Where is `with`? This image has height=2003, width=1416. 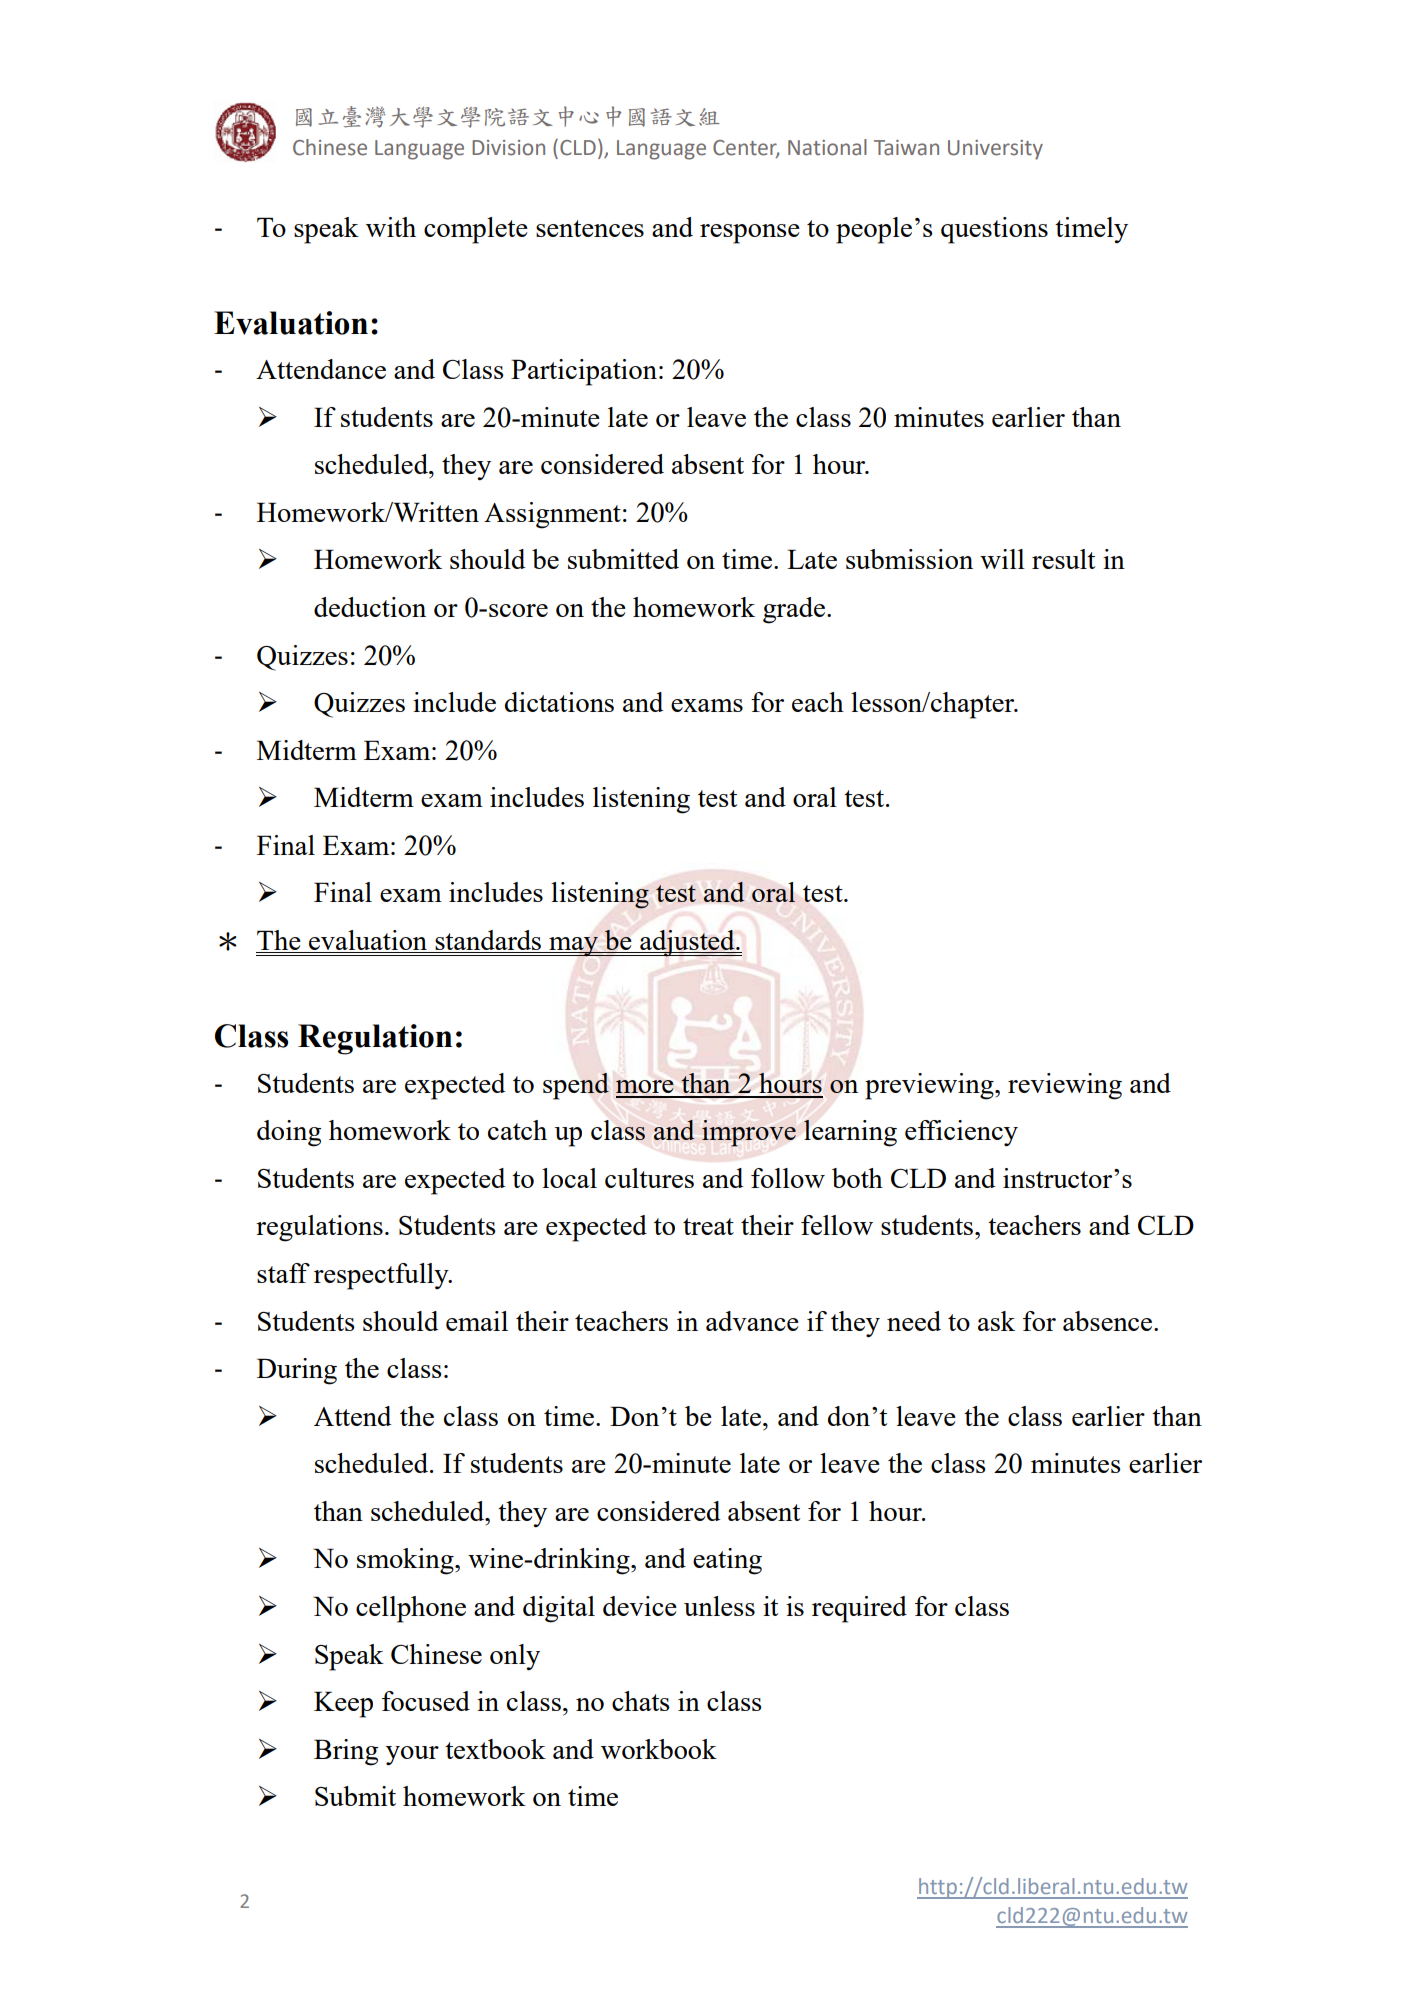
with is located at coordinates (391, 227).
